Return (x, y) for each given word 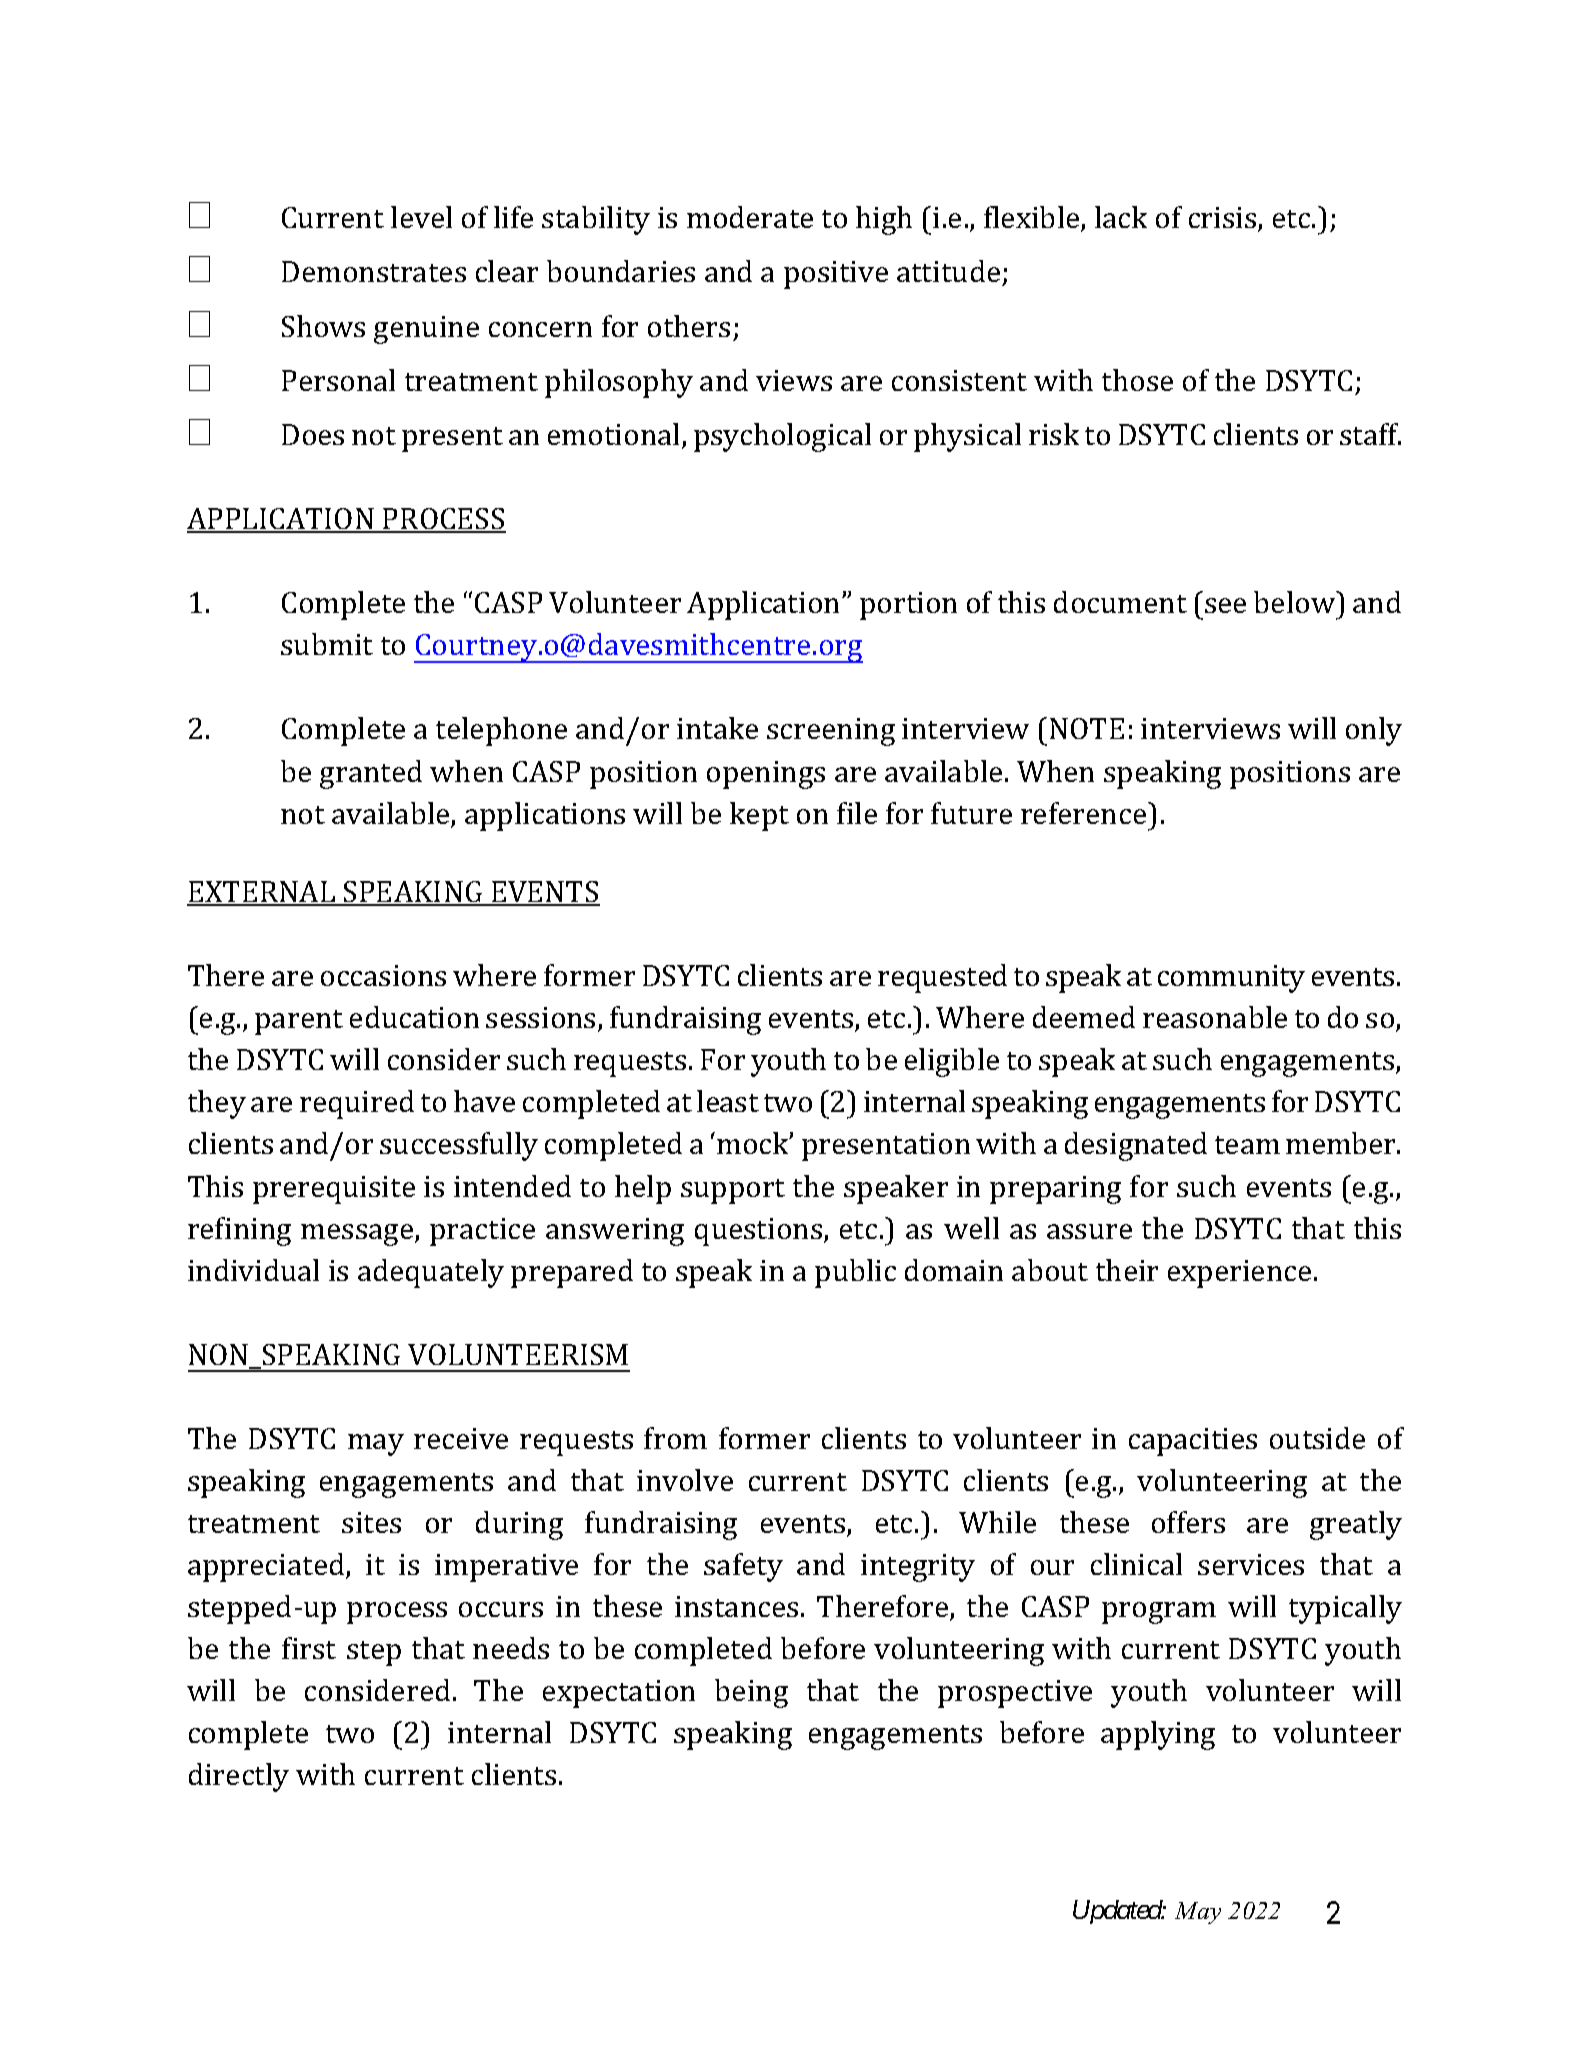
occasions (383, 975)
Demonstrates (374, 271)
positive (836, 275)
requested (942, 978)
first (309, 1648)
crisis (1224, 219)
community (1231, 979)
